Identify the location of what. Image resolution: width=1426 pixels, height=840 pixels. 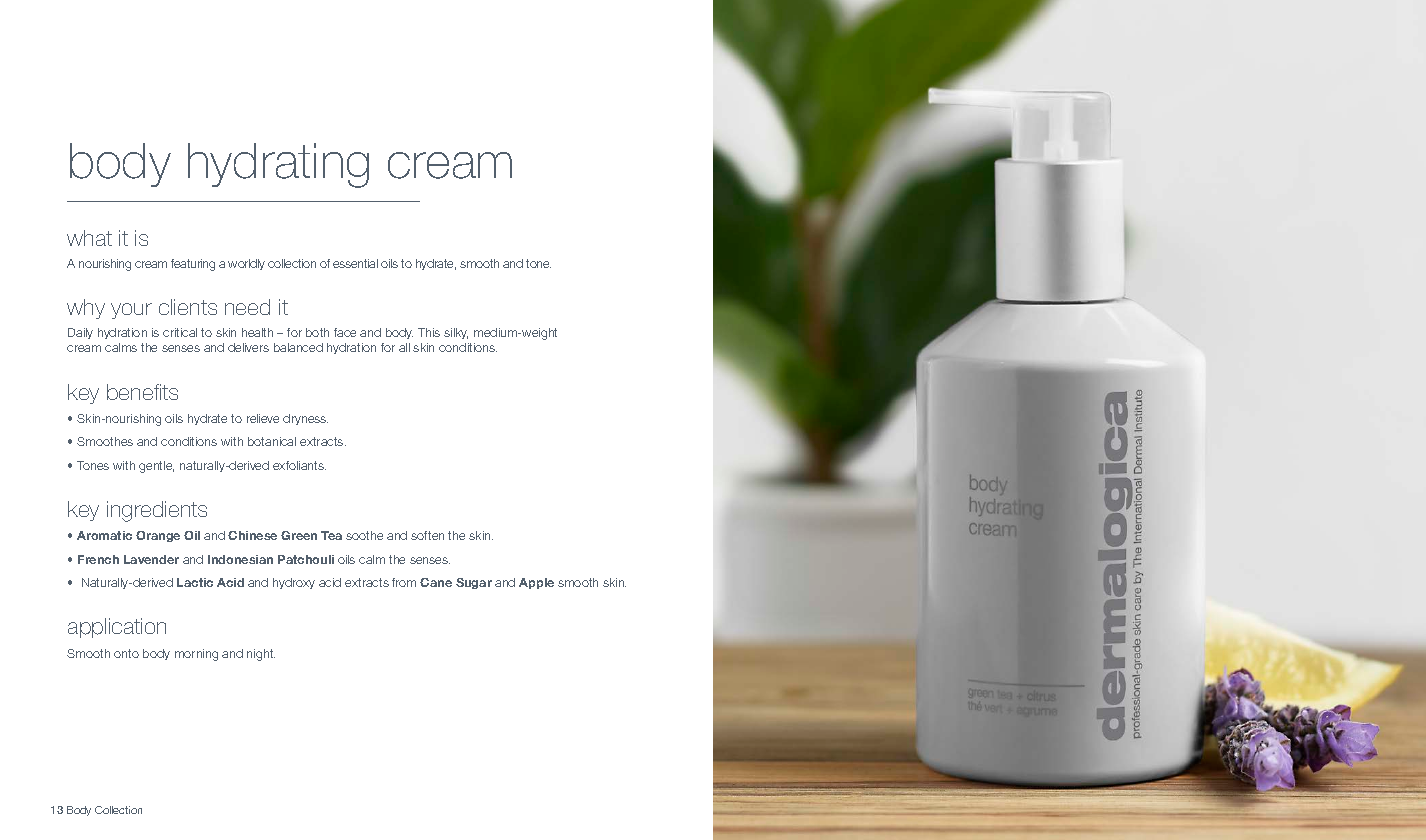
(89, 238).
